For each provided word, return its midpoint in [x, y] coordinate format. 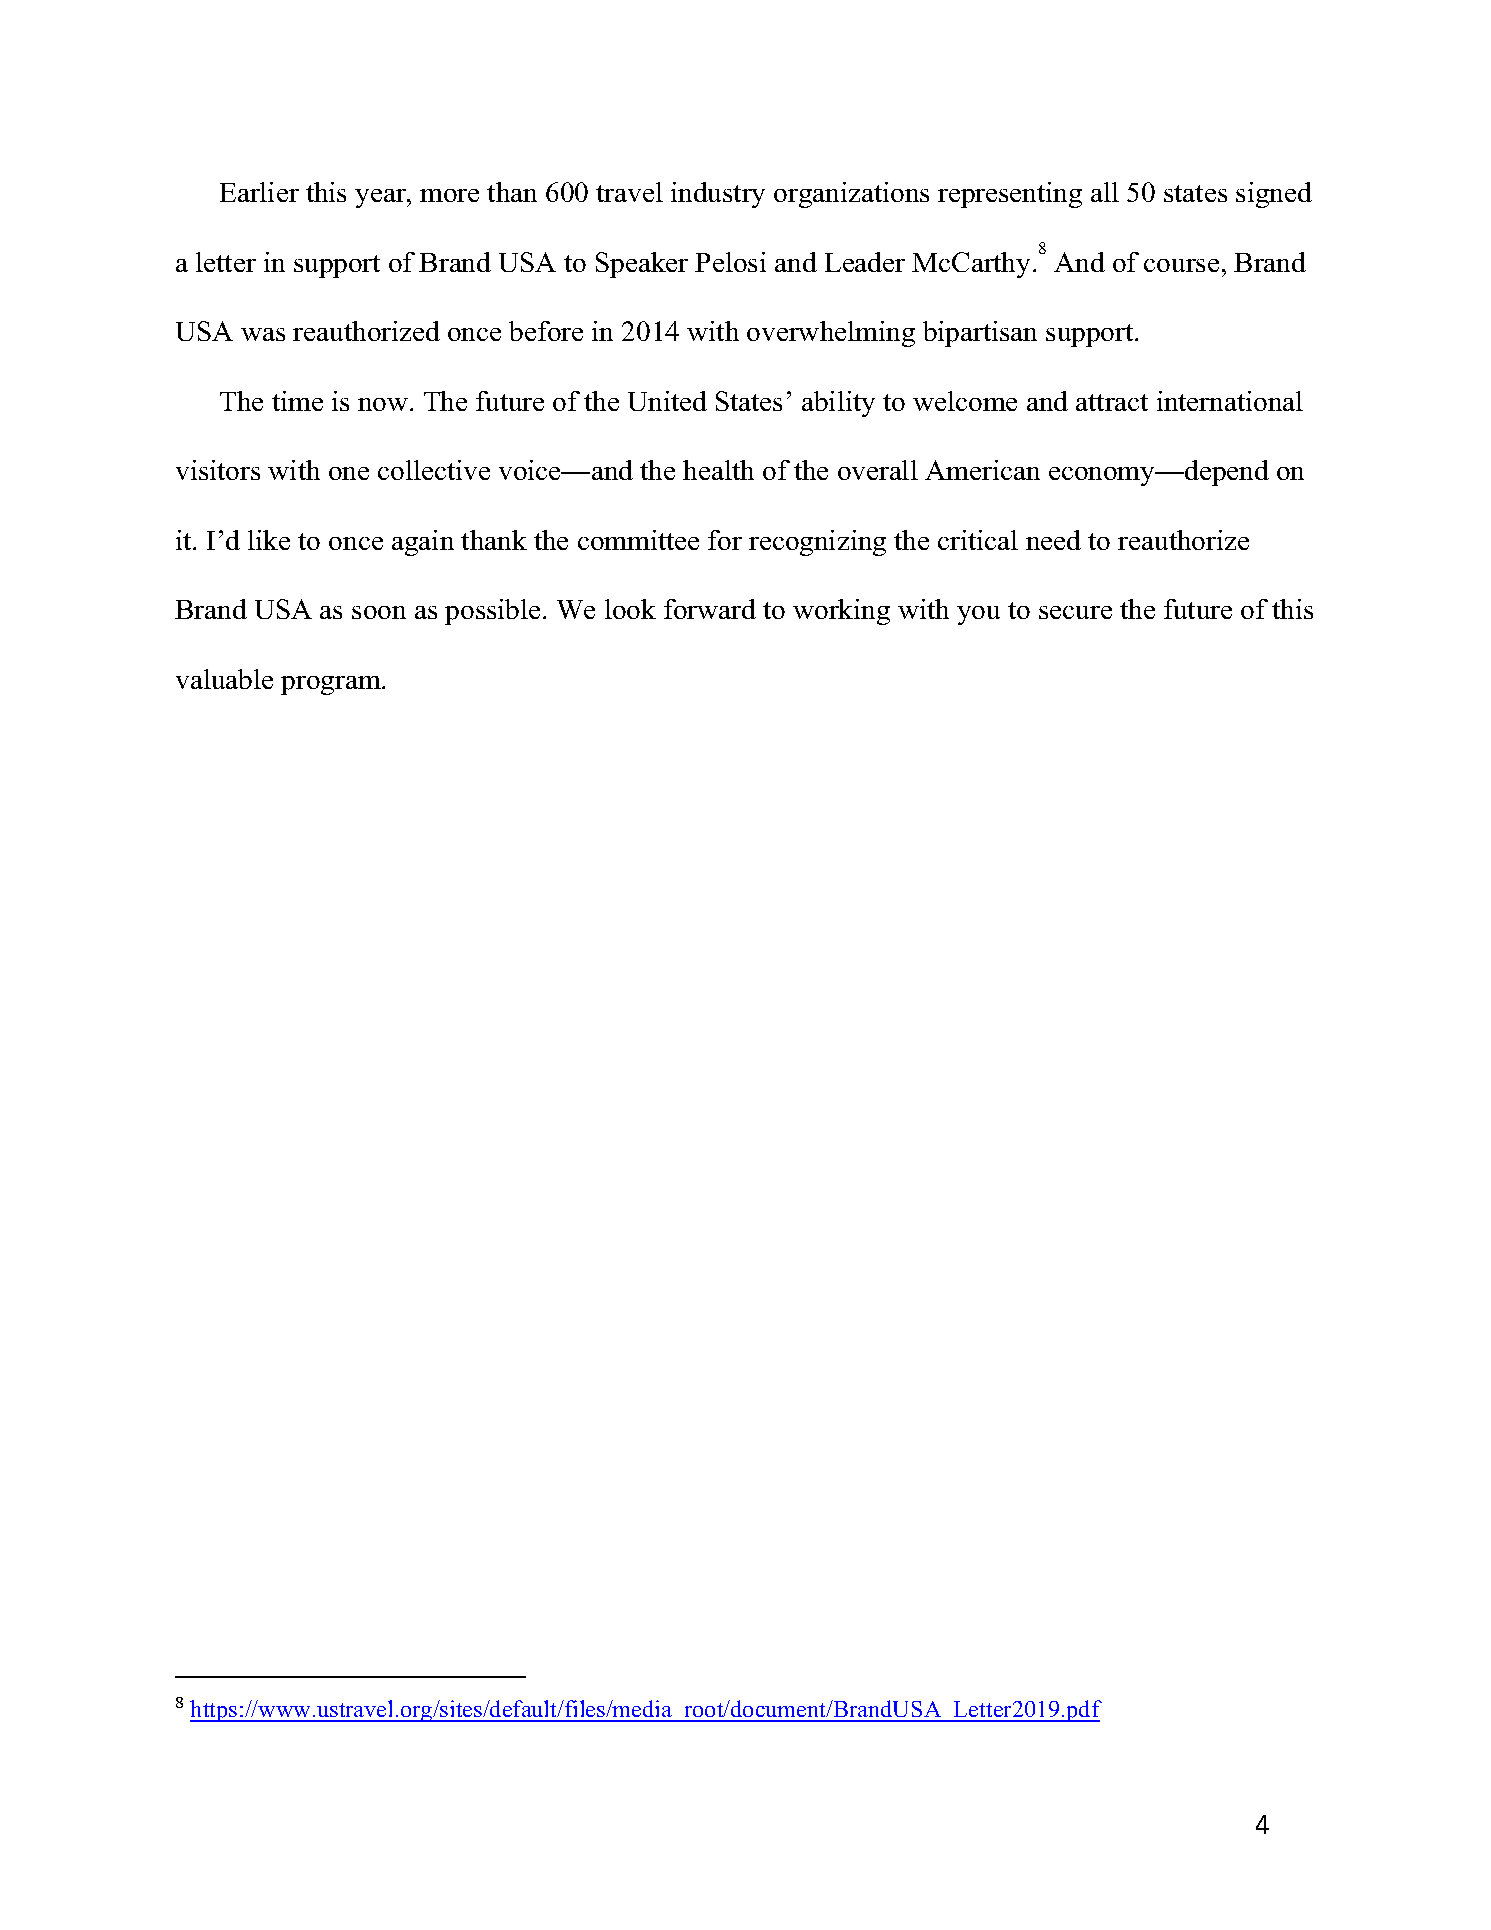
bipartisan [980, 334]
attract [1112, 402]
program [332, 685]
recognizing [817, 543]
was [263, 334]
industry [718, 195]
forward [710, 609]
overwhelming [831, 334]
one [349, 473]
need [1053, 540]
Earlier [259, 192]
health [718, 470]
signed [1274, 195]
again [423, 543]
